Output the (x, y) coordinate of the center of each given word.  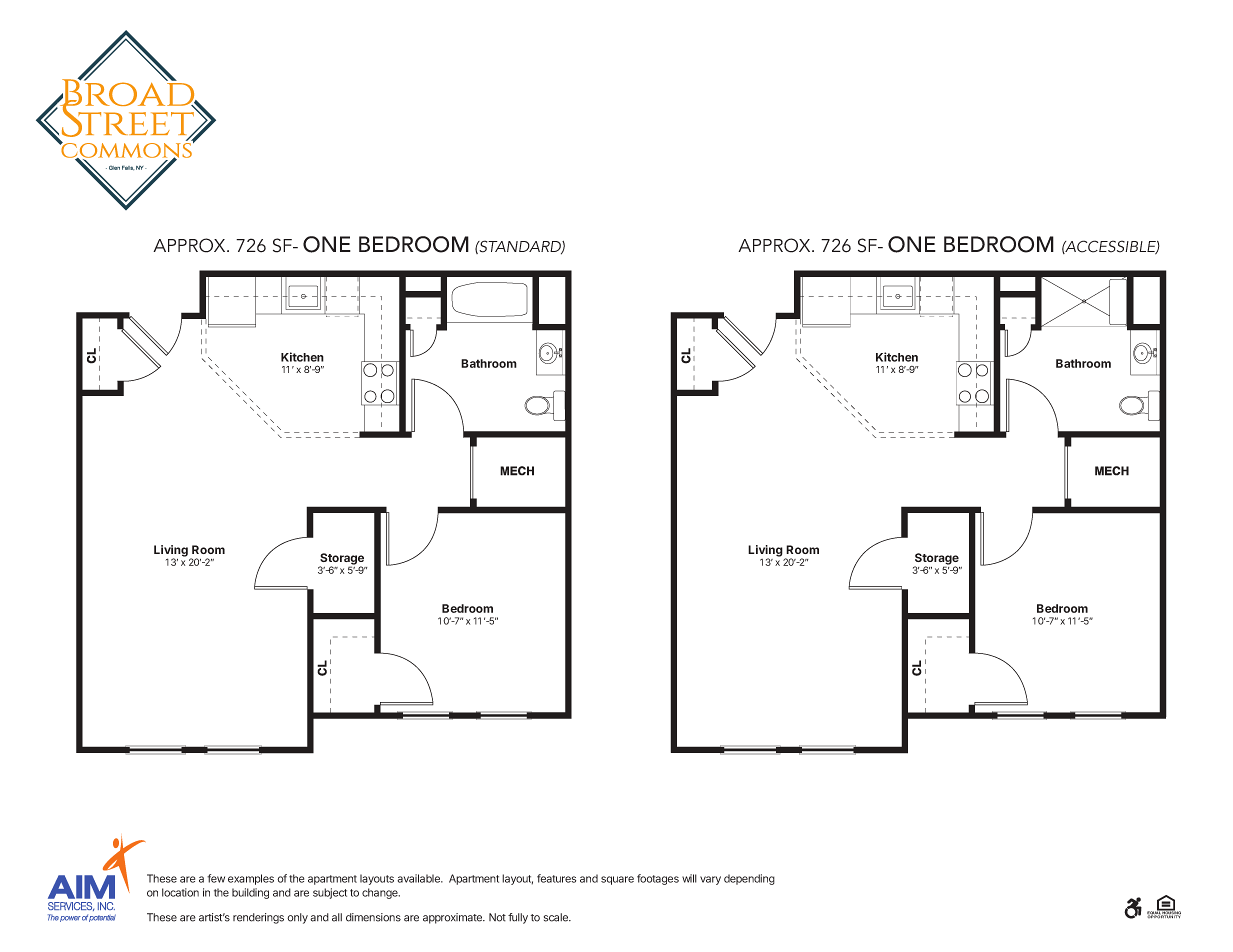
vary (710, 880)
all (337, 917)
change (381, 893)
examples (251, 879)
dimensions (373, 917)
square (617, 880)
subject (330, 893)
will (689, 878)
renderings (258, 918)
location (180, 892)
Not (497, 917)
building (250, 893)
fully (518, 918)
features (556, 878)
